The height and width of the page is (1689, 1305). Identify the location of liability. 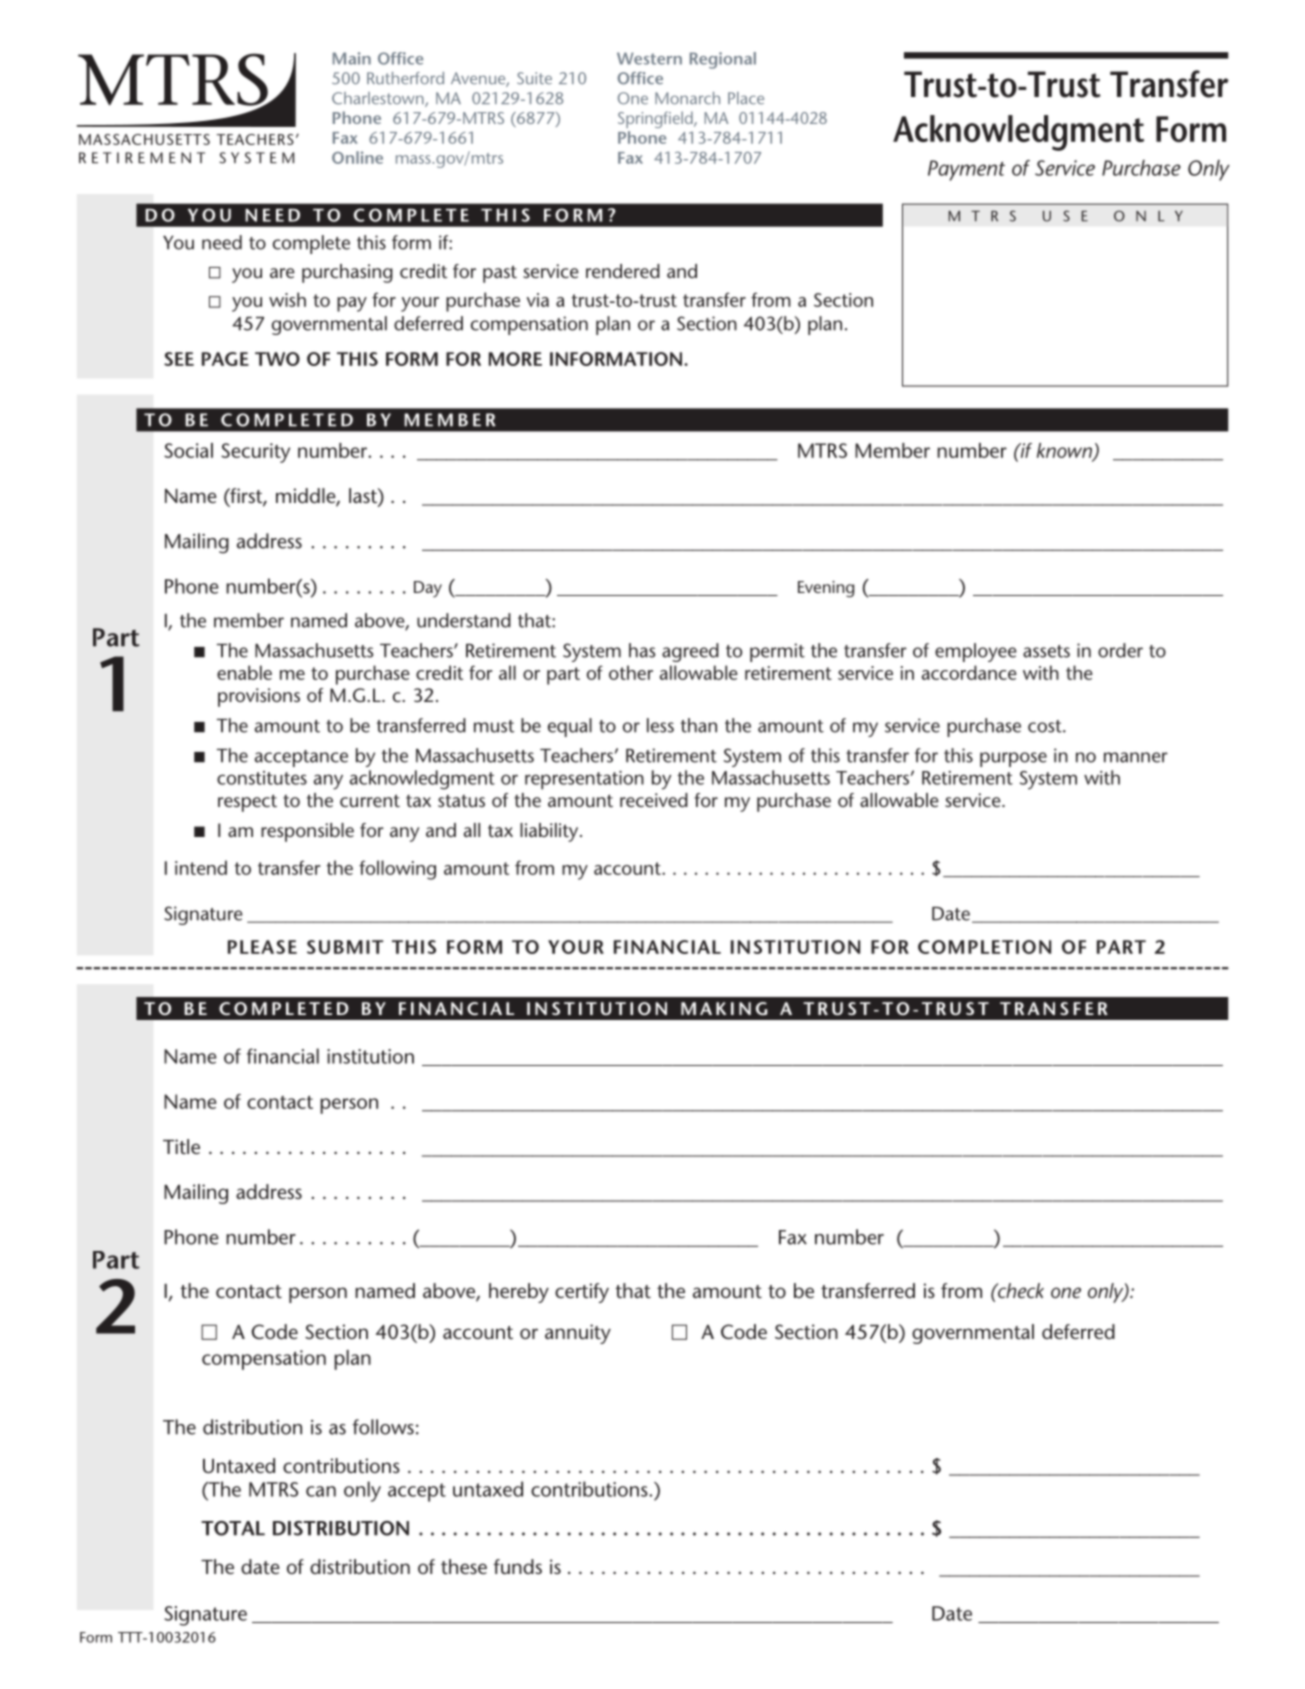
(550, 832).
